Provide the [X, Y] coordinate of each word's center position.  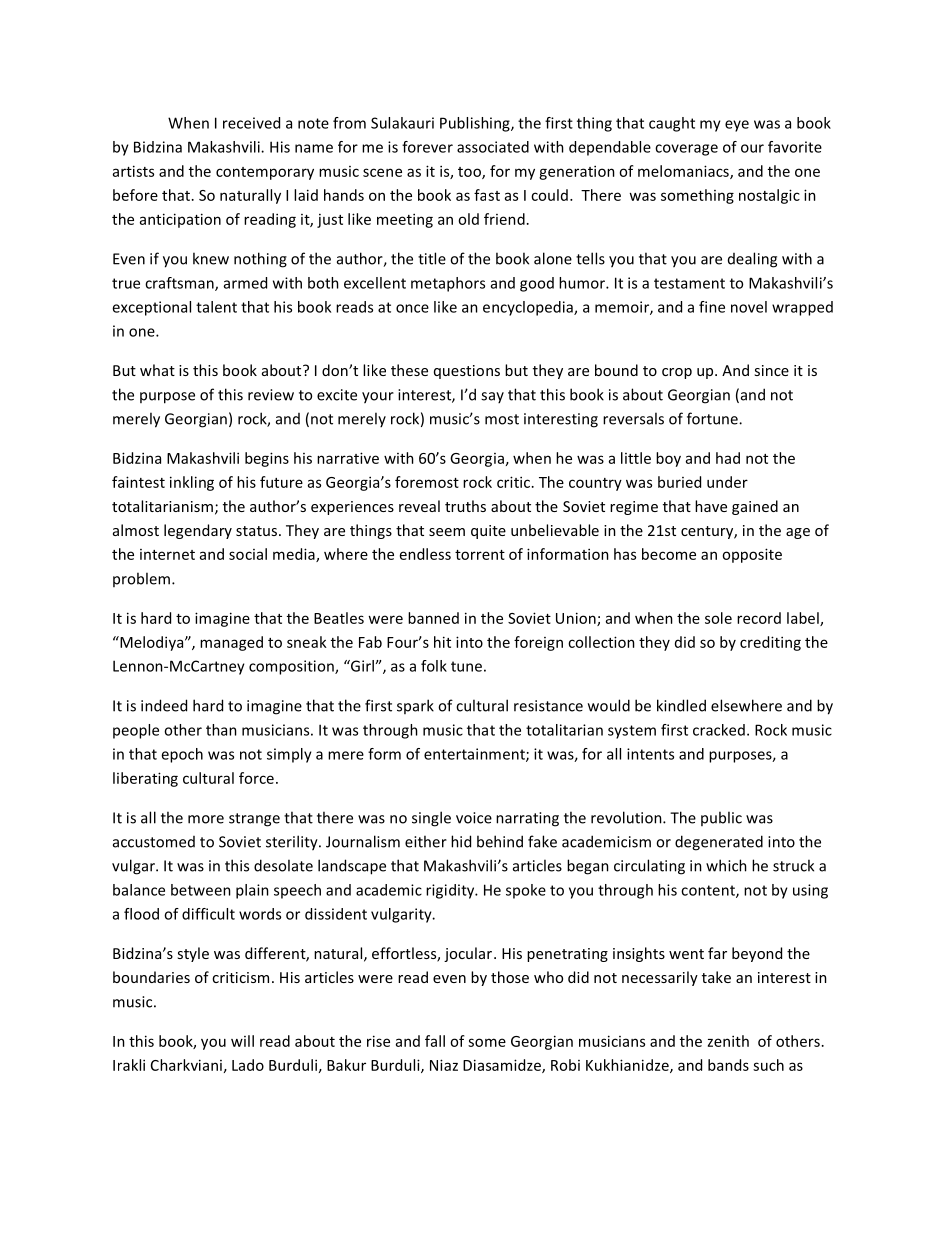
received [251, 123]
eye [737, 126]
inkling [192, 483]
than [221, 730]
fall [435, 1041]
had [728, 458]
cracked [719, 730]
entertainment [475, 755]
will [242, 1041]
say [492, 397]
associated [493, 147]
